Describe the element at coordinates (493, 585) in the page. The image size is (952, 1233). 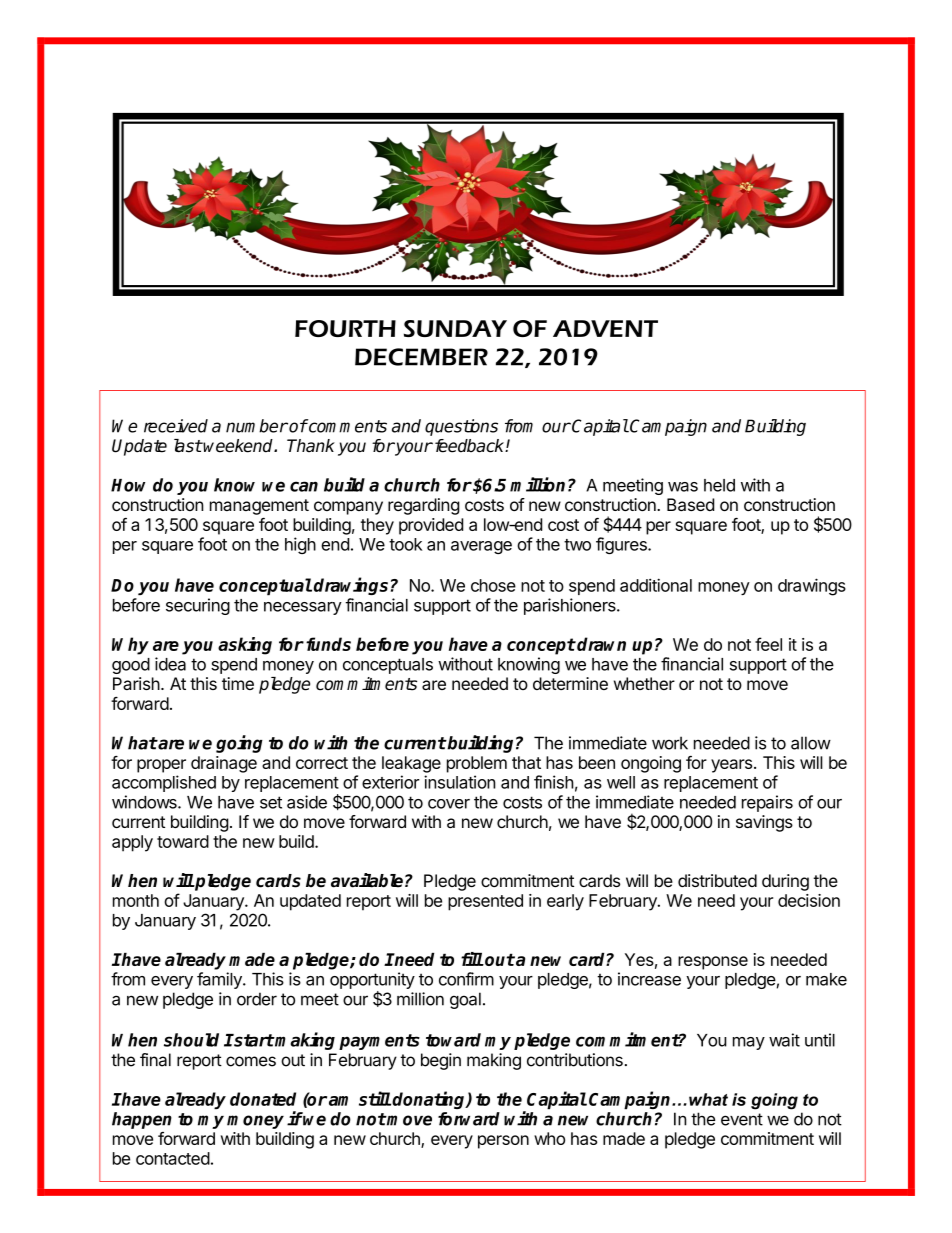
I see `chose` at that location.
